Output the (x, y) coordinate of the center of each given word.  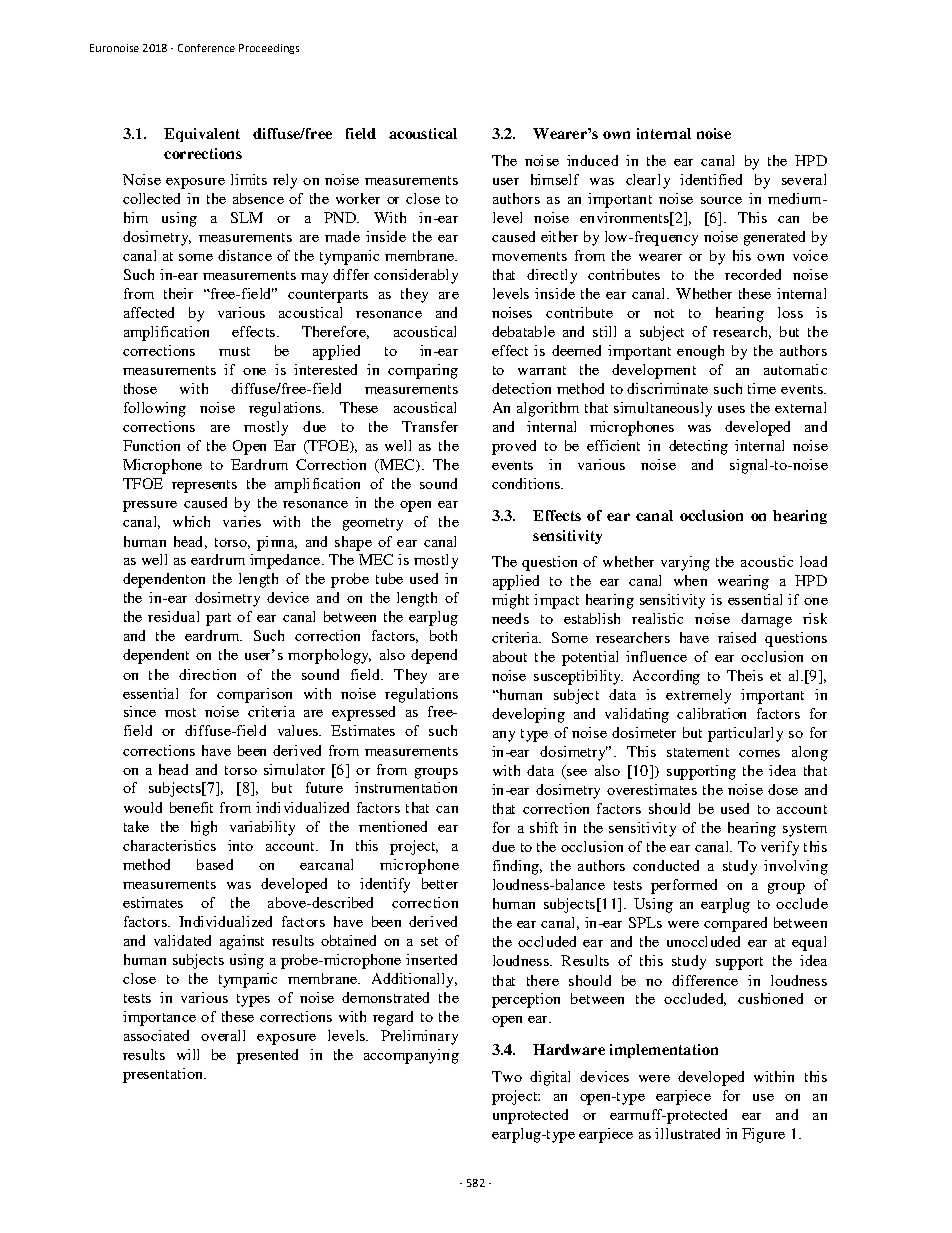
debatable (523, 331)
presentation (164, 1075)
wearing (743, 582)
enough (700, 352)
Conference (206, 48)
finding (517, 867)
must (234, 351)
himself (555, 179)
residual (173, 616)
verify (780, 848)
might (510, 601)
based (215, 864)
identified (711, 179)
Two (507, 1076)
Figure (763, 1135)
